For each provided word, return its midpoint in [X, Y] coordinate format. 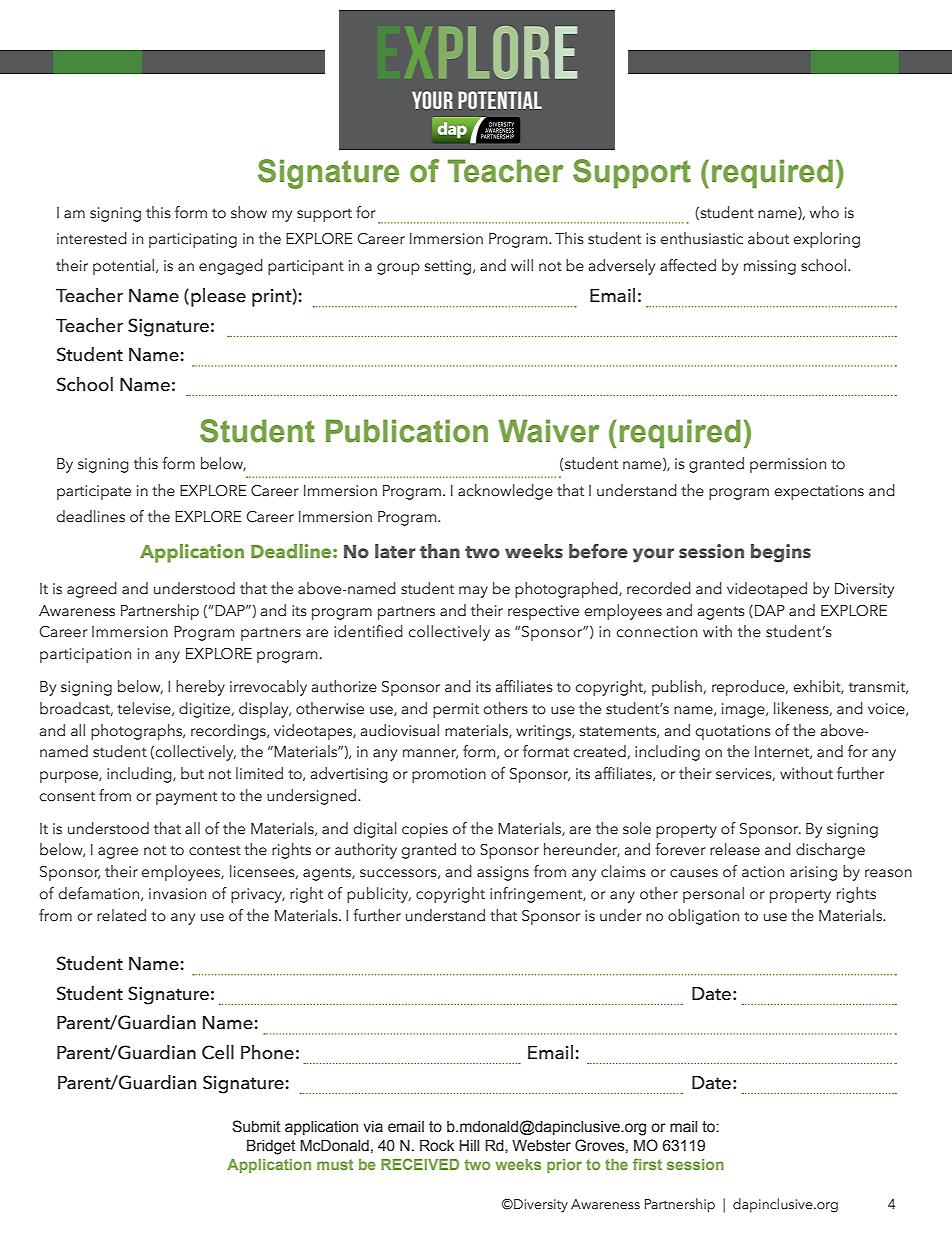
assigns [503, 873]
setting [449, 267]
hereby [200, 688]
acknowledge [505, 492]
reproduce [749, 688]
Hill [469, 1145]
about [768, 238]
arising [813, 873]
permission [788, 465]
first [647, 1164]
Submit [256, 1126]
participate [94, 492]
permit [456, 710]
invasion [177, 894]
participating [193, 240]
